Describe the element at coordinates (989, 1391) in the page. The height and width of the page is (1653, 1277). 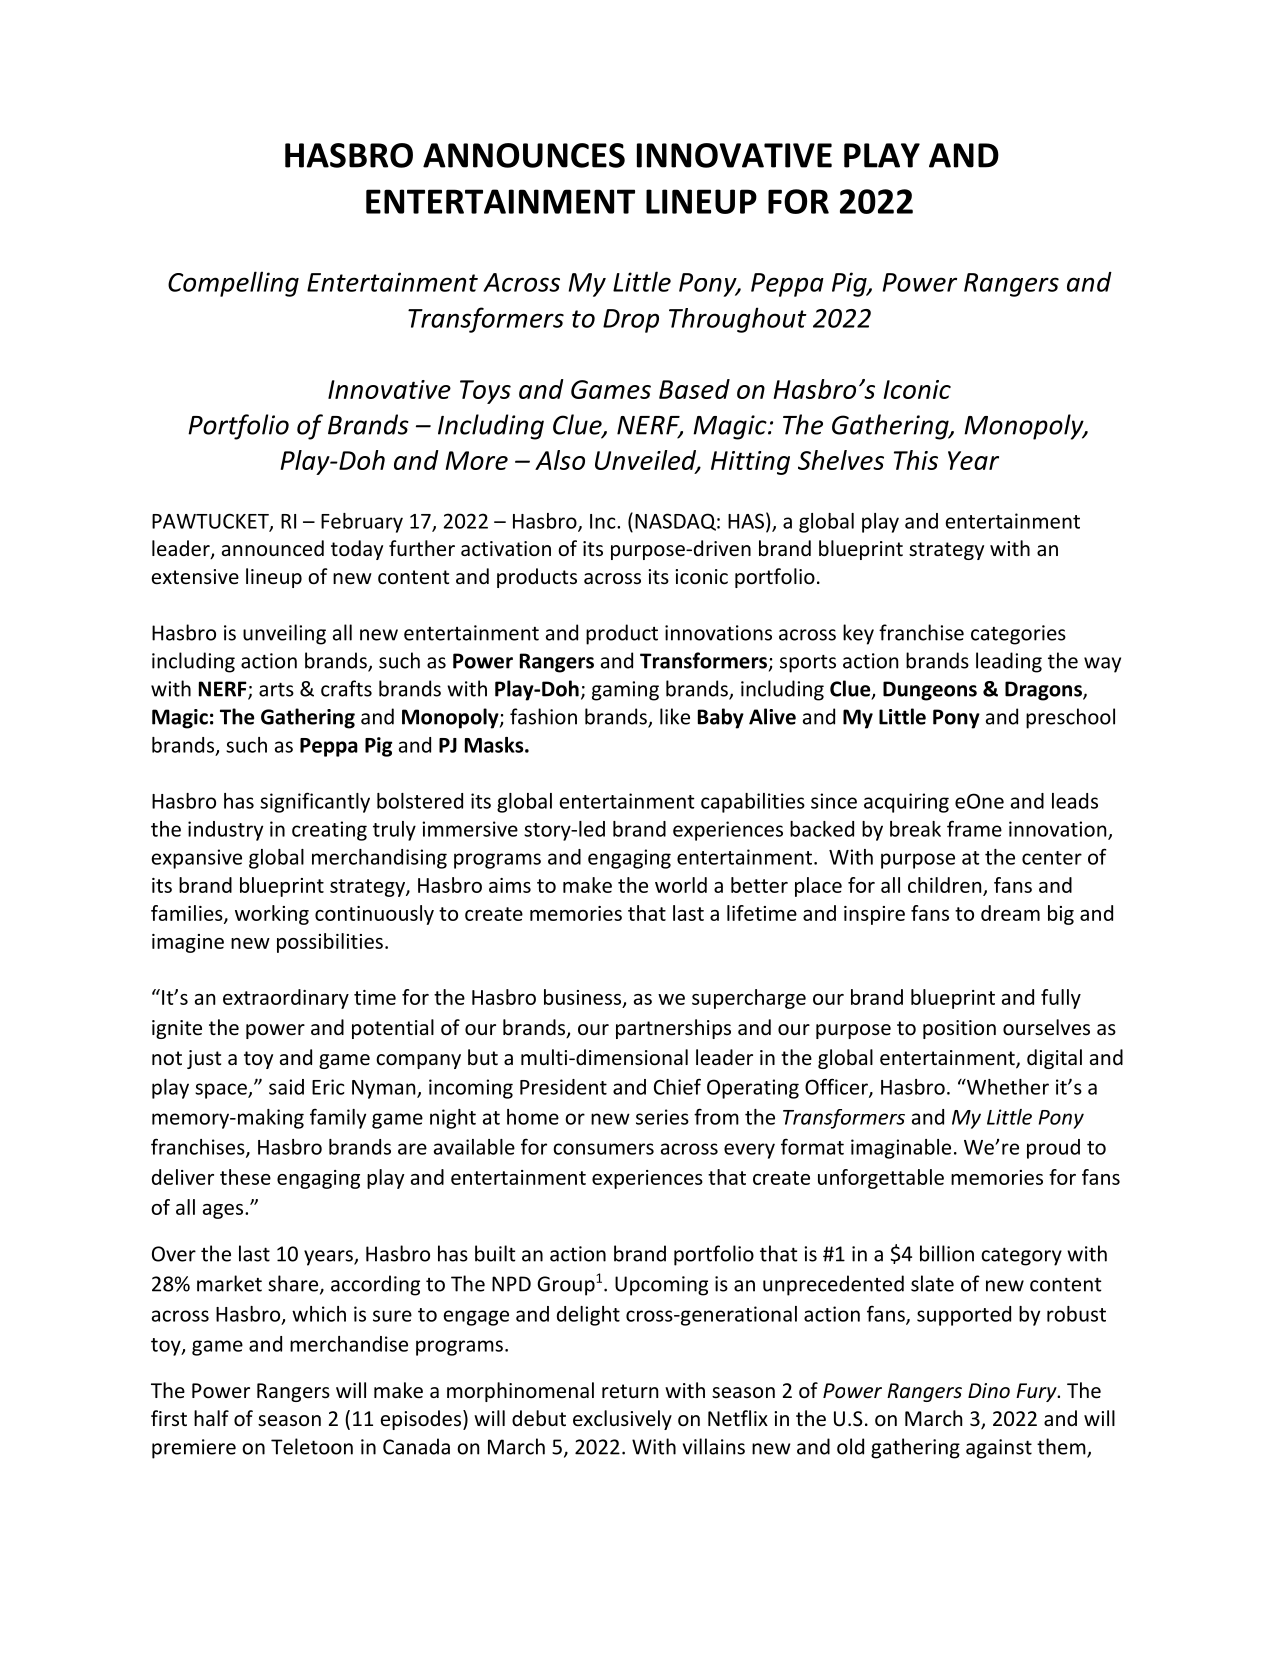
I see `Dino` at that location.
